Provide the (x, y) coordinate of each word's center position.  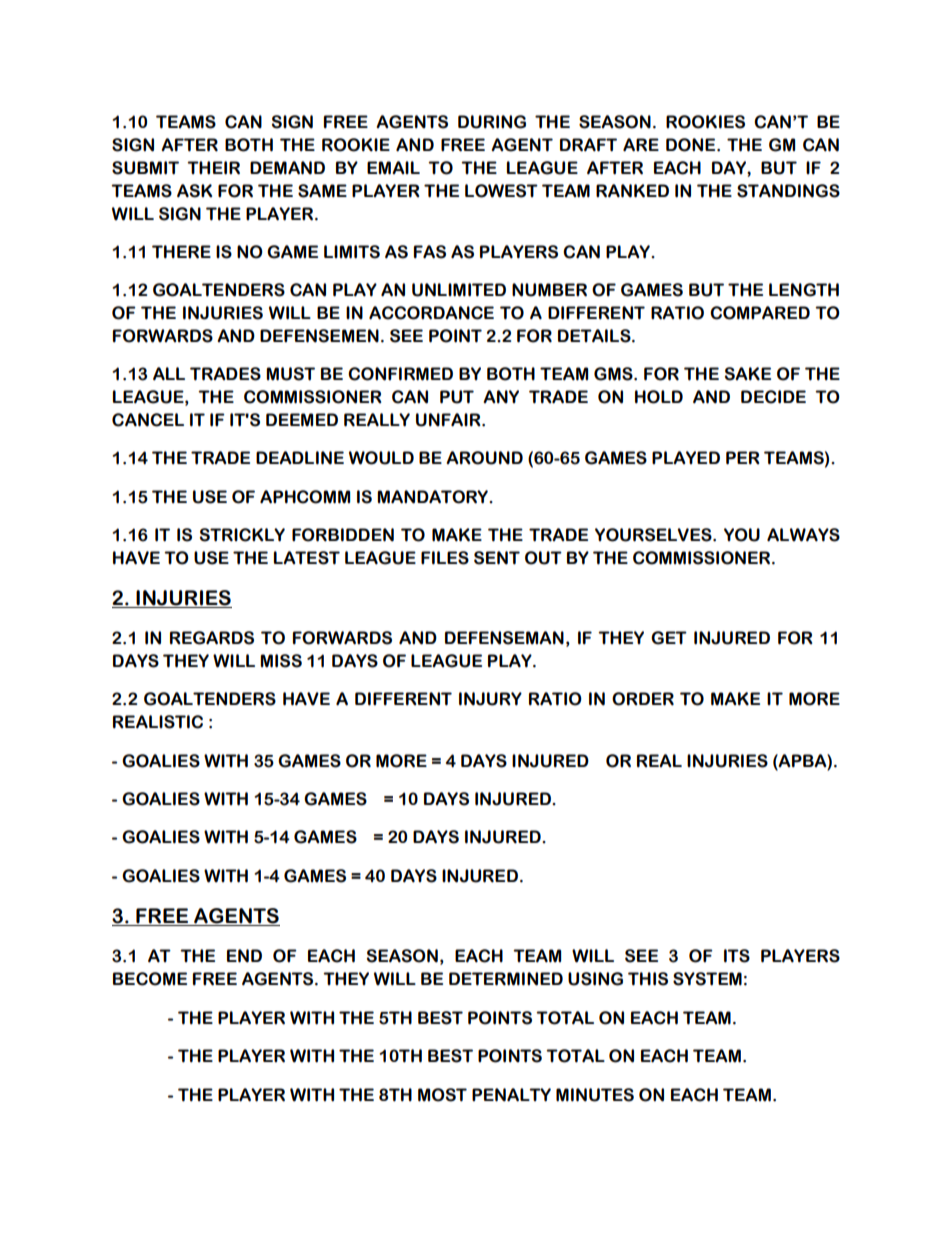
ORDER (643, 699)
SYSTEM (707, 979)
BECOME (150, 979)
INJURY (490, 699)
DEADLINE (300, 458)
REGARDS (212, 638)
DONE (692, 145)
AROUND (484, 458)
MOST (442, 1095)
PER (743, 458)
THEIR (213, 168)
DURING (492, 122)
